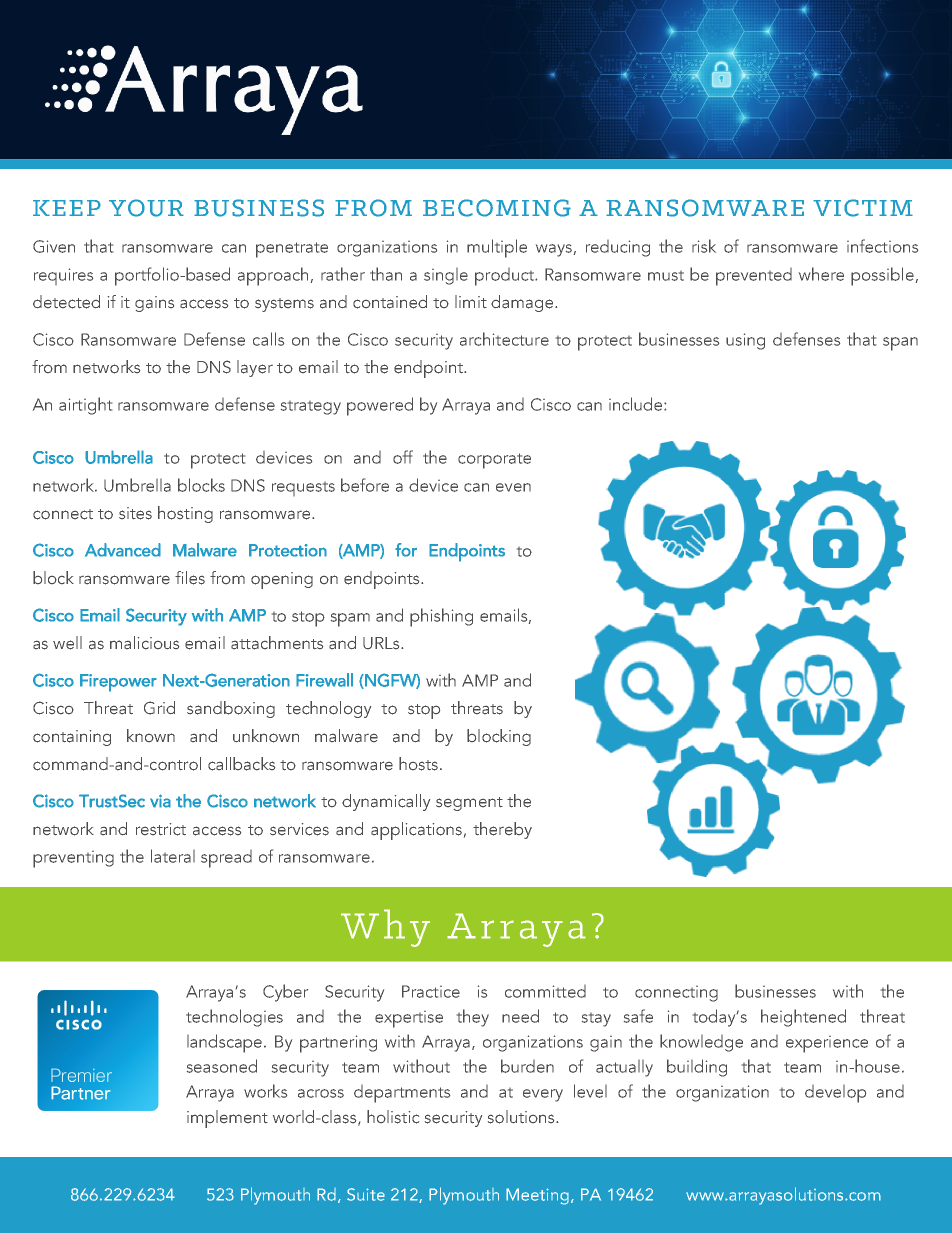 This screenshot has height=1233, width=952. I want to click on implement, so click(227, 1119).
